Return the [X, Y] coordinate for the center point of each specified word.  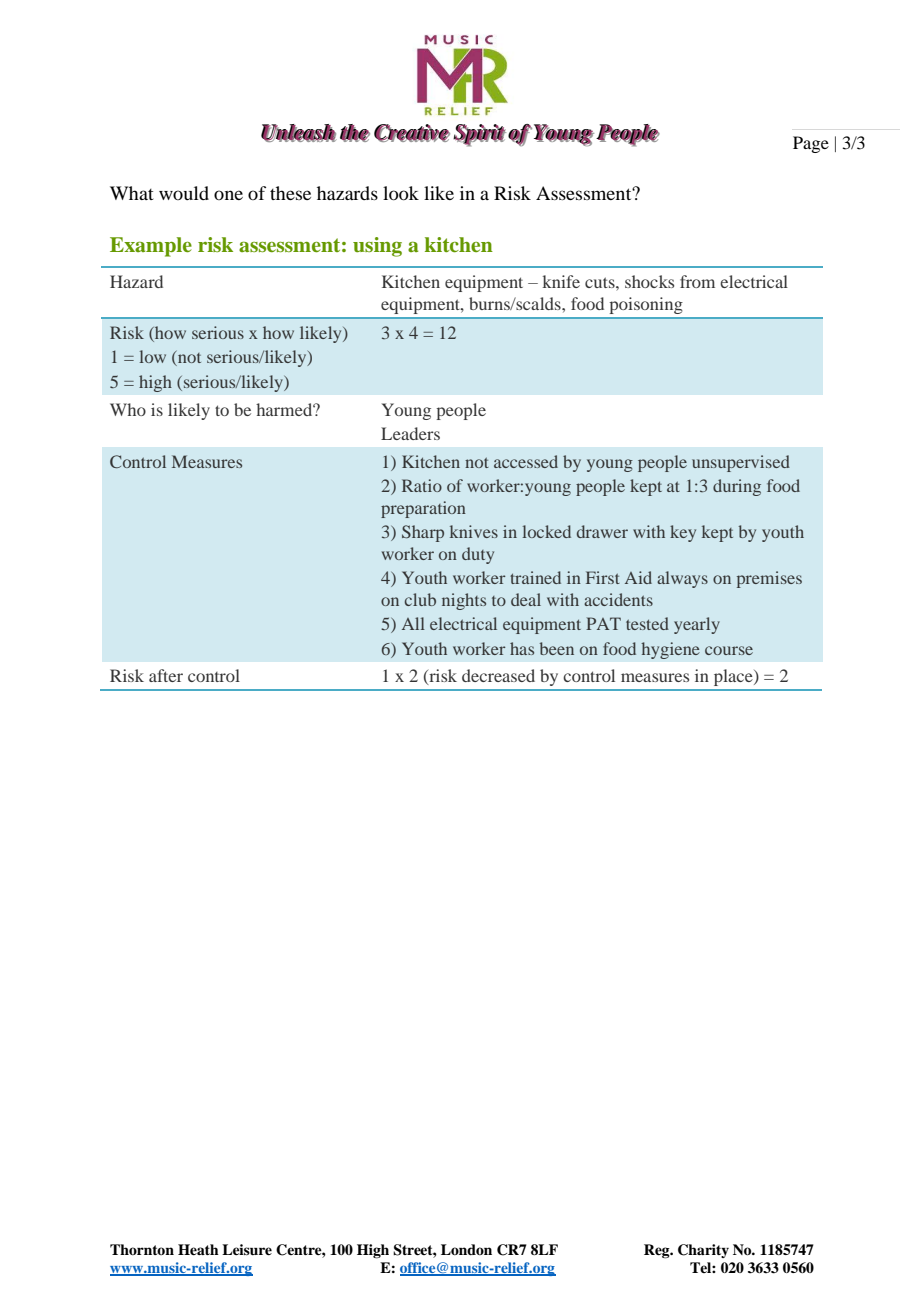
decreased [498, 675]
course [729, 650]
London [466, 1249]
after [166, 675]
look [401, 193]
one [228, 195]
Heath [198, 1249]
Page [811, 144]
